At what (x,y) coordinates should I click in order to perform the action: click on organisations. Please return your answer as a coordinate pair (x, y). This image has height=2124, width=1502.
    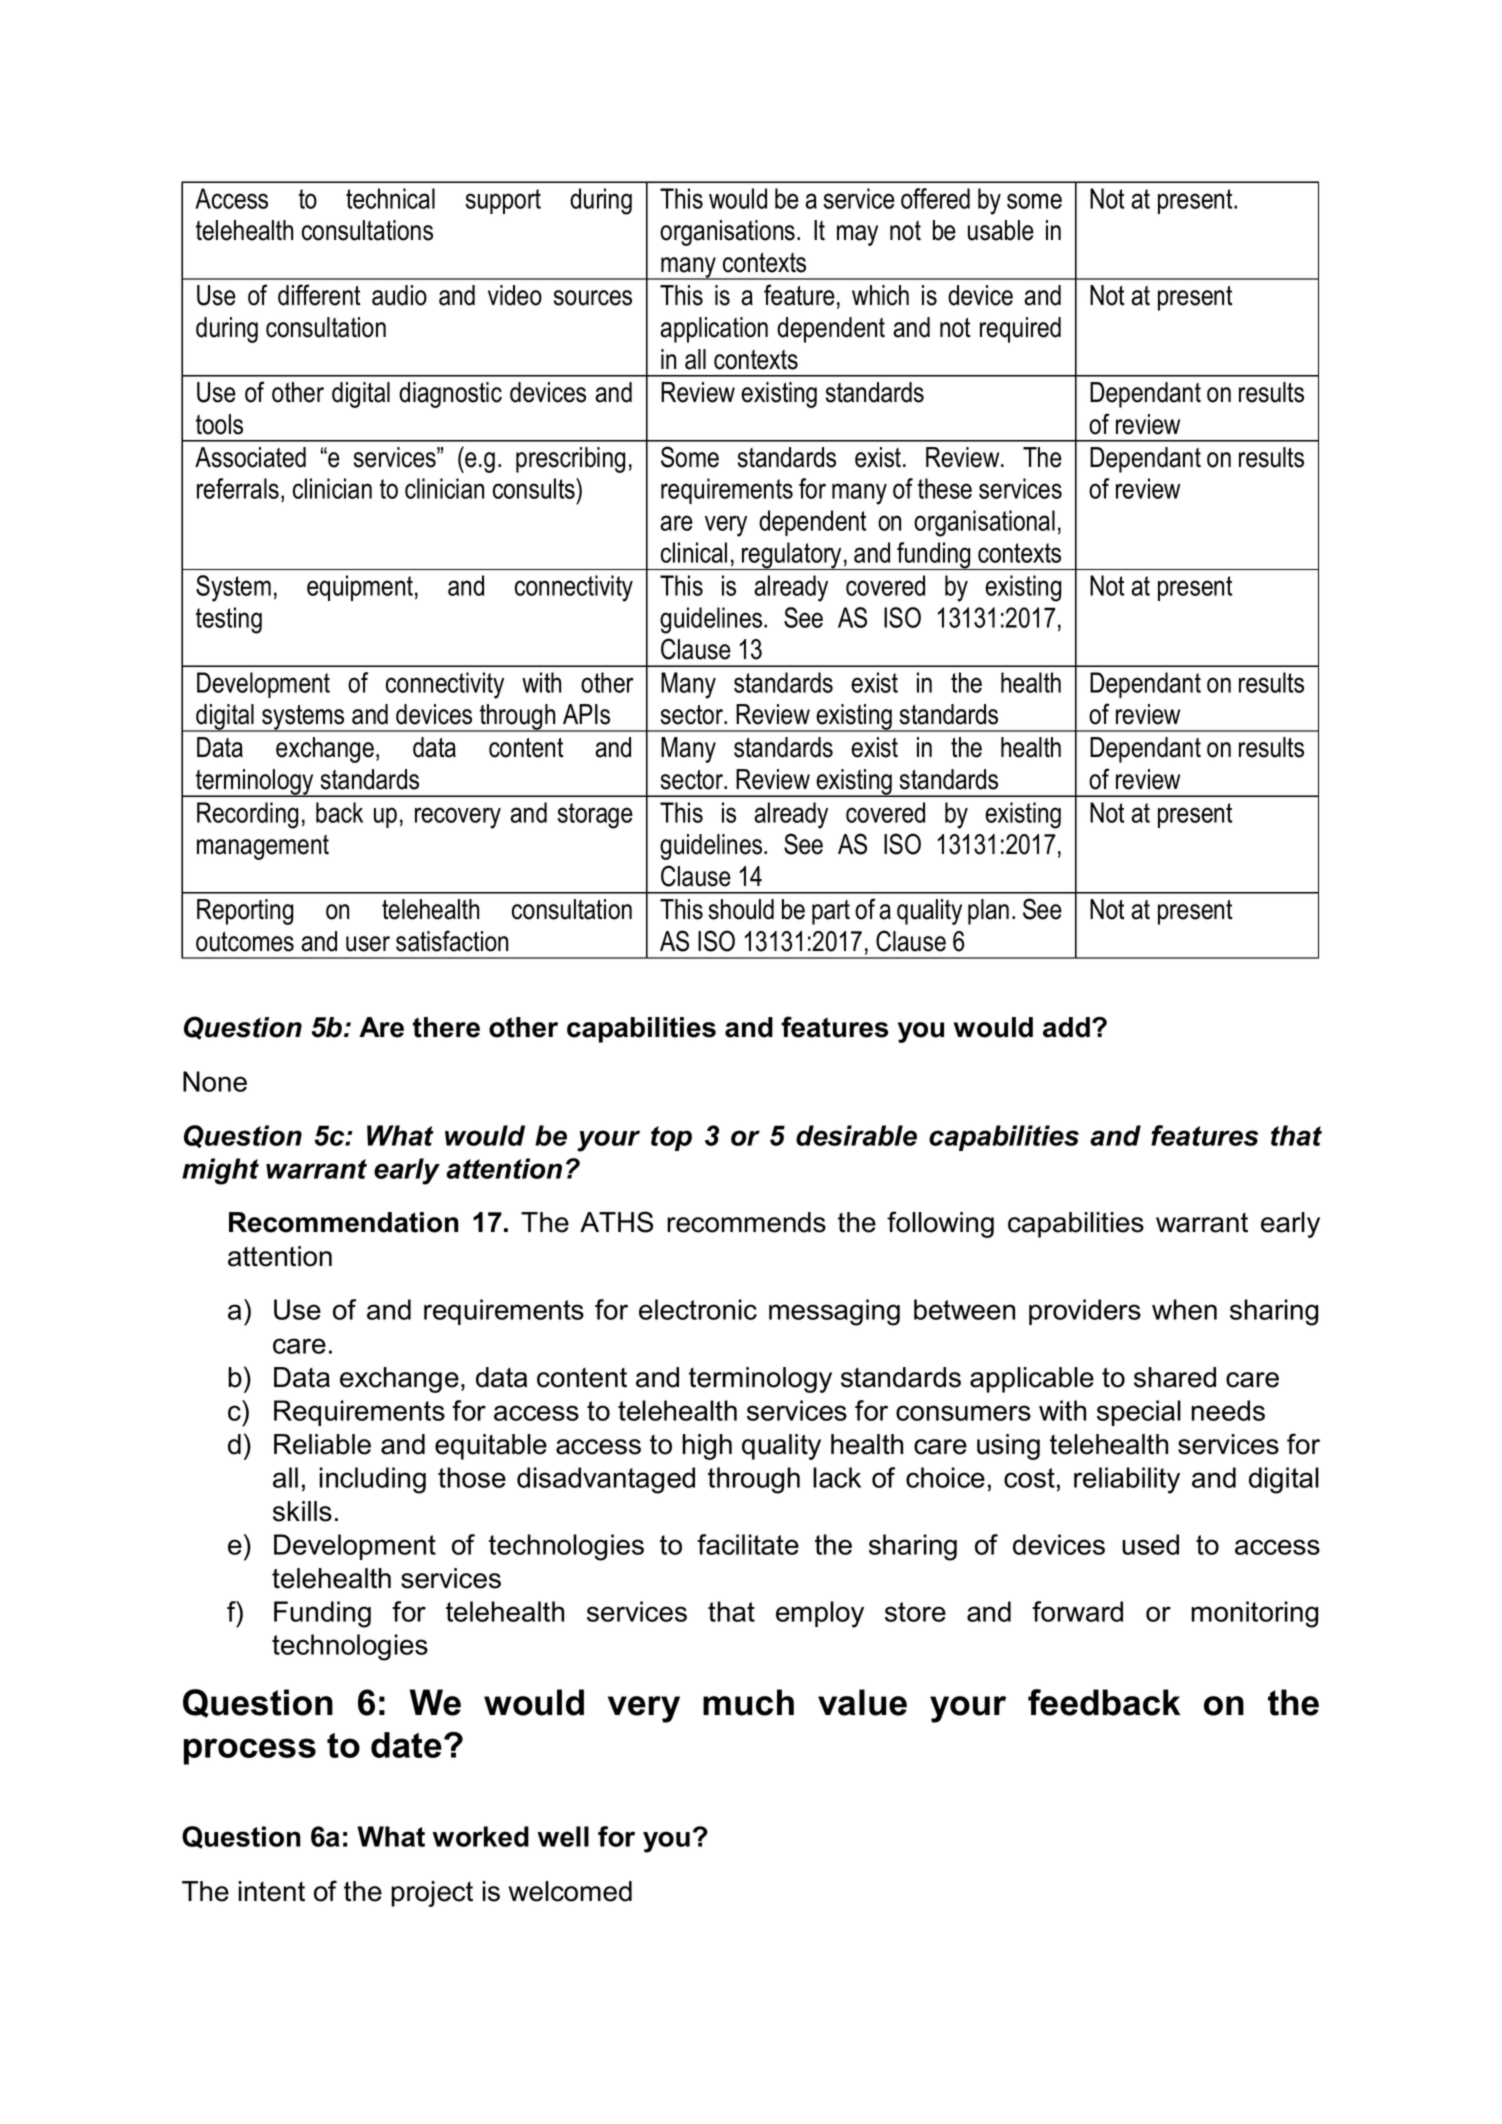
    Looking at the image, I should click on (727, 233).
